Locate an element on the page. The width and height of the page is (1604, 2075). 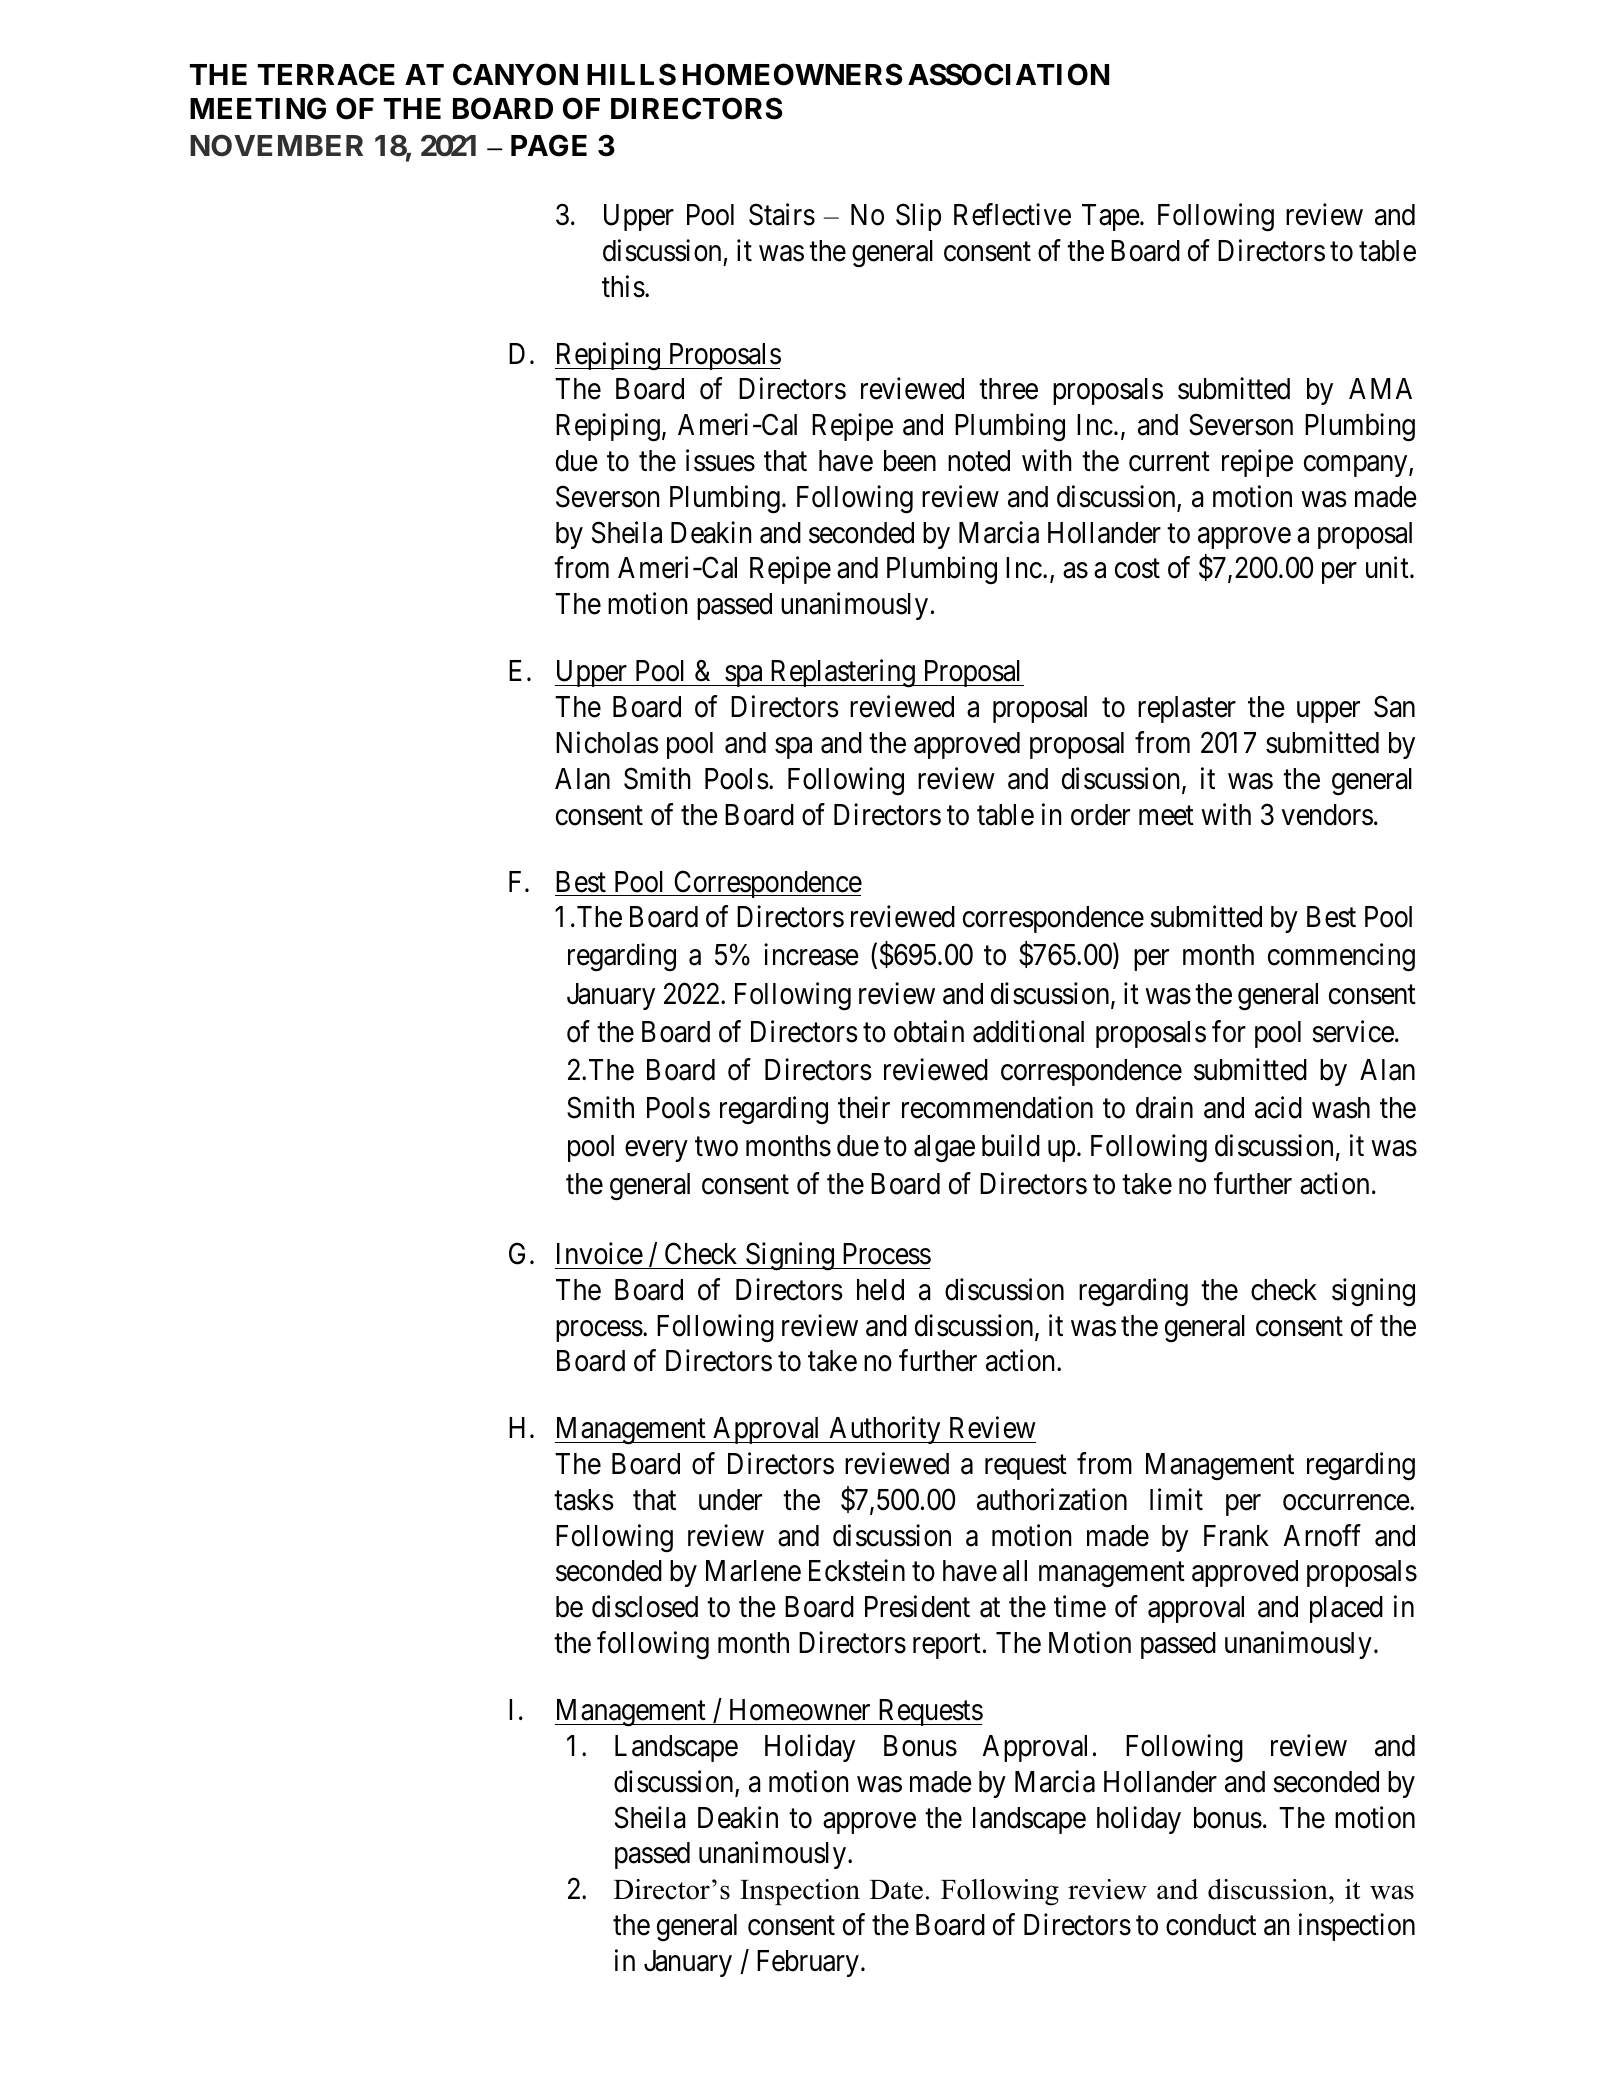
been is located at coordinates (910, 461).
